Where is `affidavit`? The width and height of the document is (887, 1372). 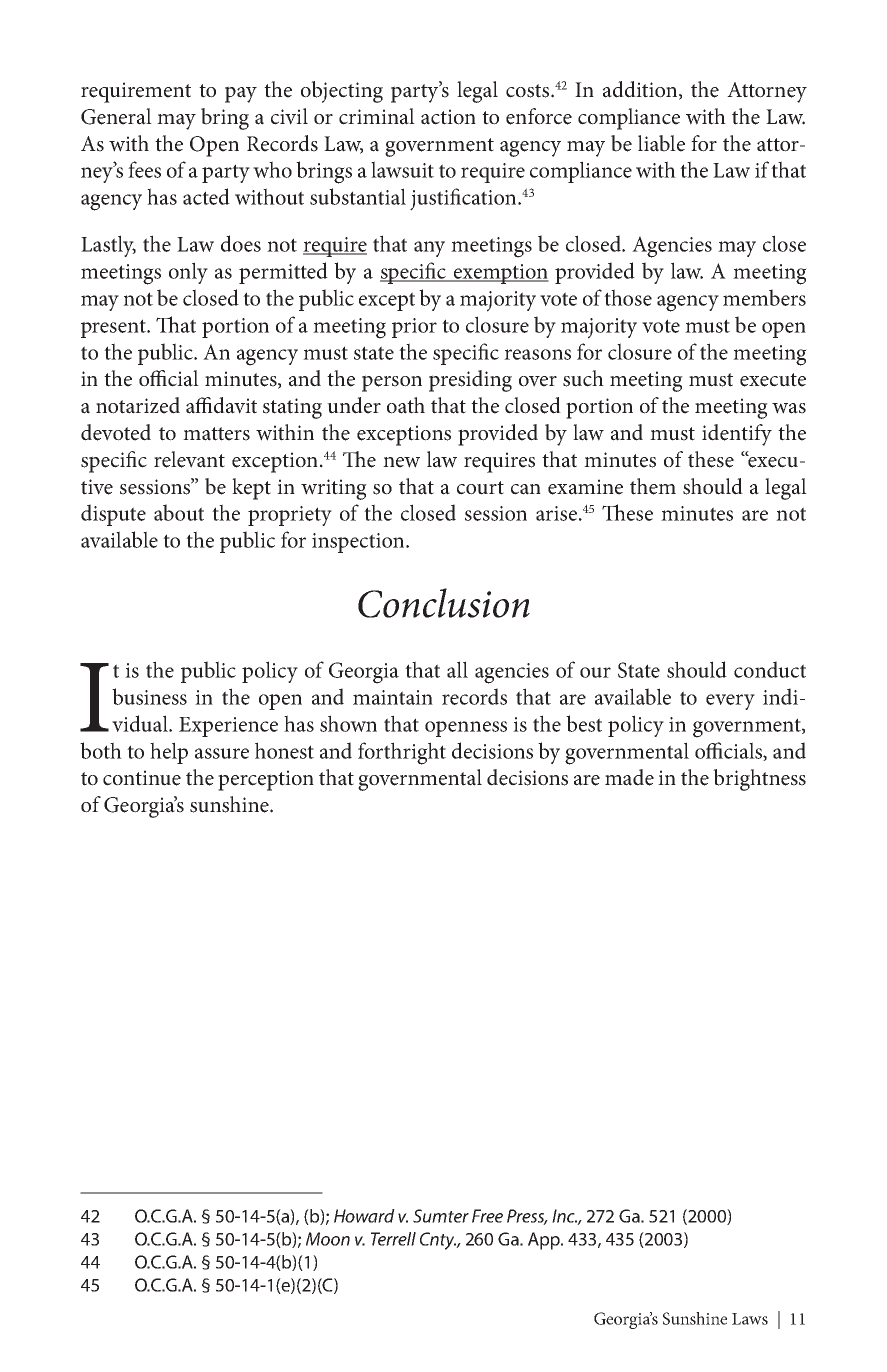 affidavit is located at coordinates (221, 405).
